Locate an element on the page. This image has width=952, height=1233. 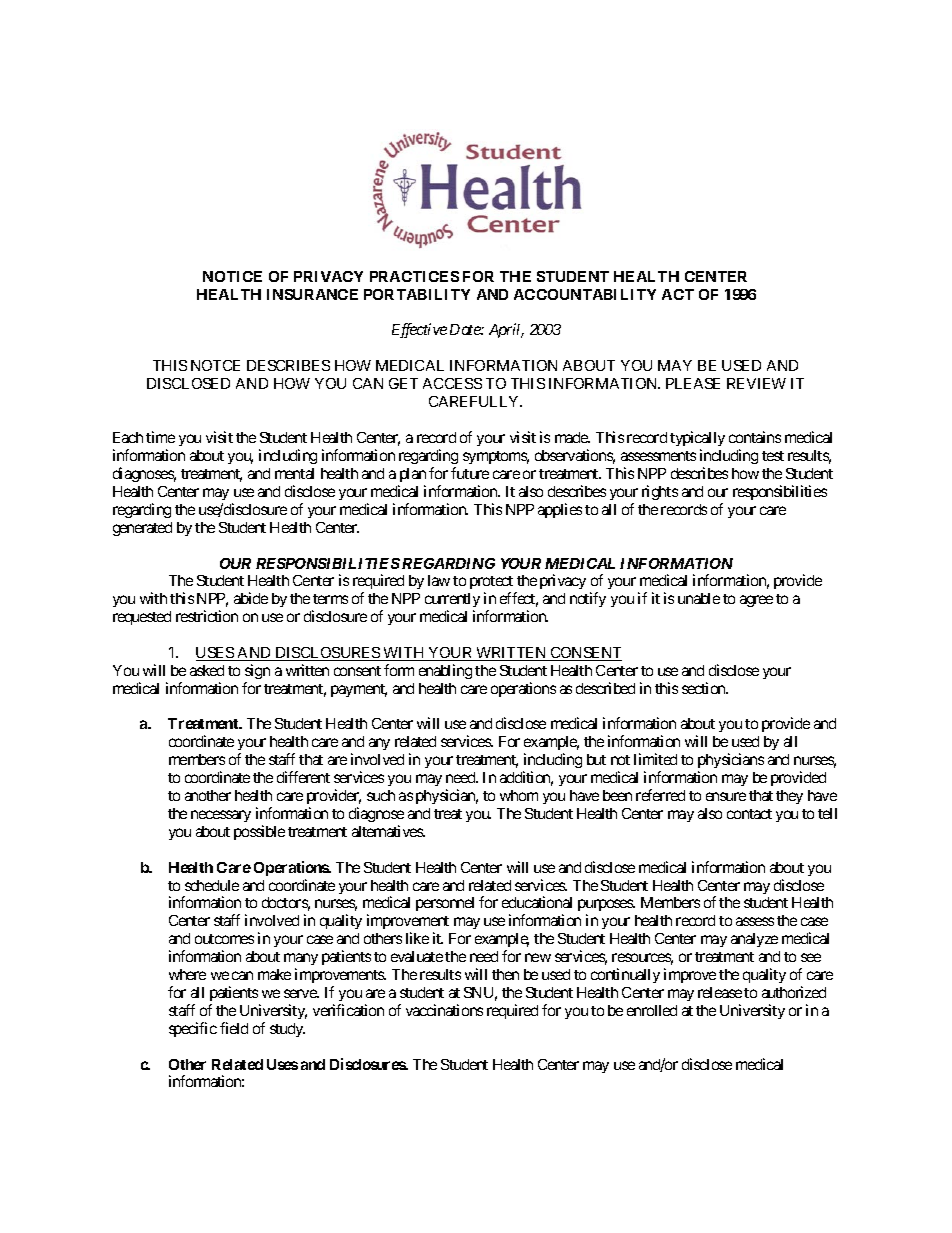
field is located at coordinates (234, 1028).
